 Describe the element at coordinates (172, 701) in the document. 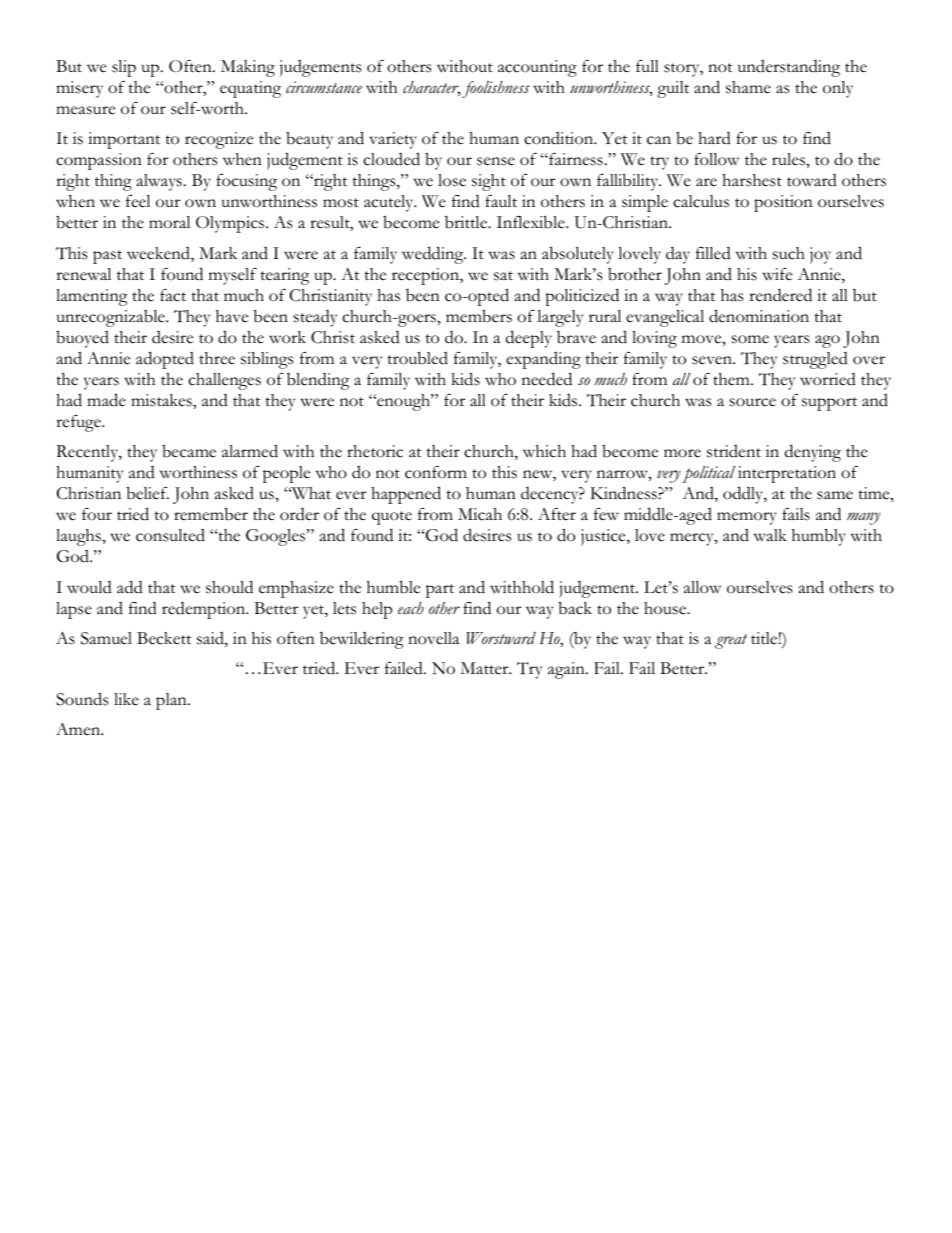

I see `plan` at that location.
